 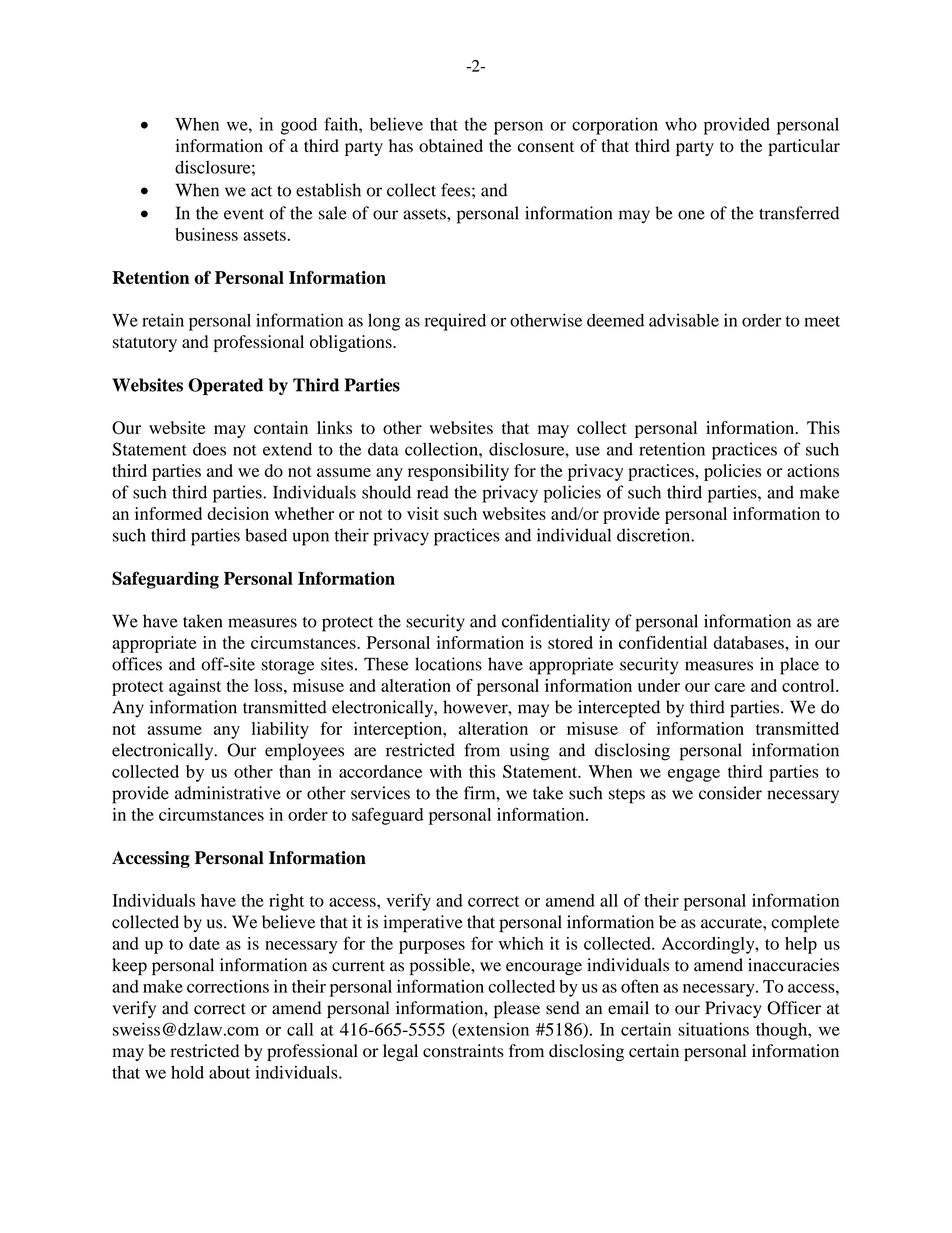 What do you see at coordinates (463, 1051) in the screenshot?
I see `constraints` at bounding box center [463, 1051].
